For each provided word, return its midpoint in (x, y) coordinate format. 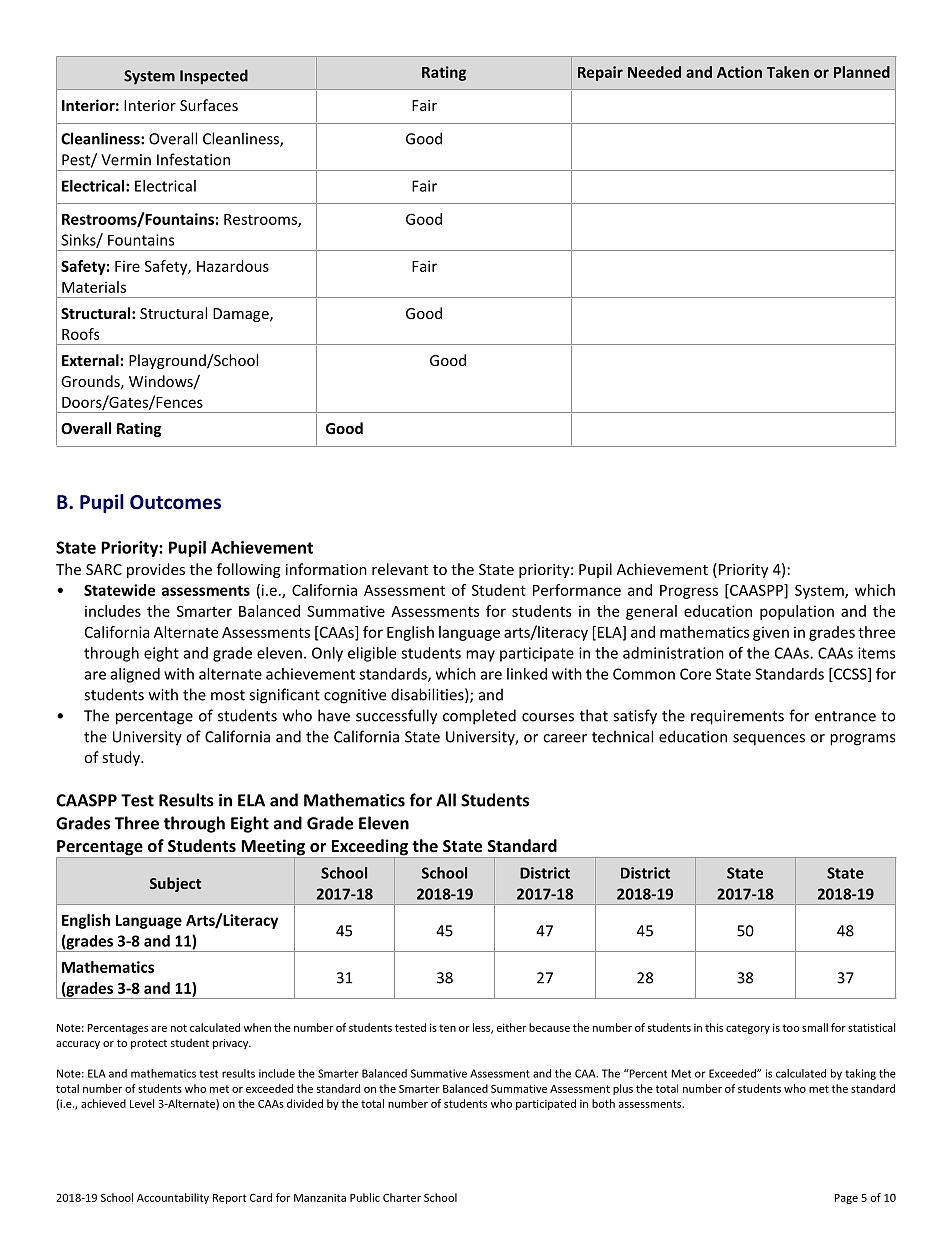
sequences (769, 740)
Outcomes (175, 502)
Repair (600, 73)
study (122, 758)
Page (846, 1199)
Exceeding (369, 848)
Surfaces (209, 105)
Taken (788, 72)
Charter (402, 1197)
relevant (400, 569)
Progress (689, 592)
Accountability (173, 1198)
